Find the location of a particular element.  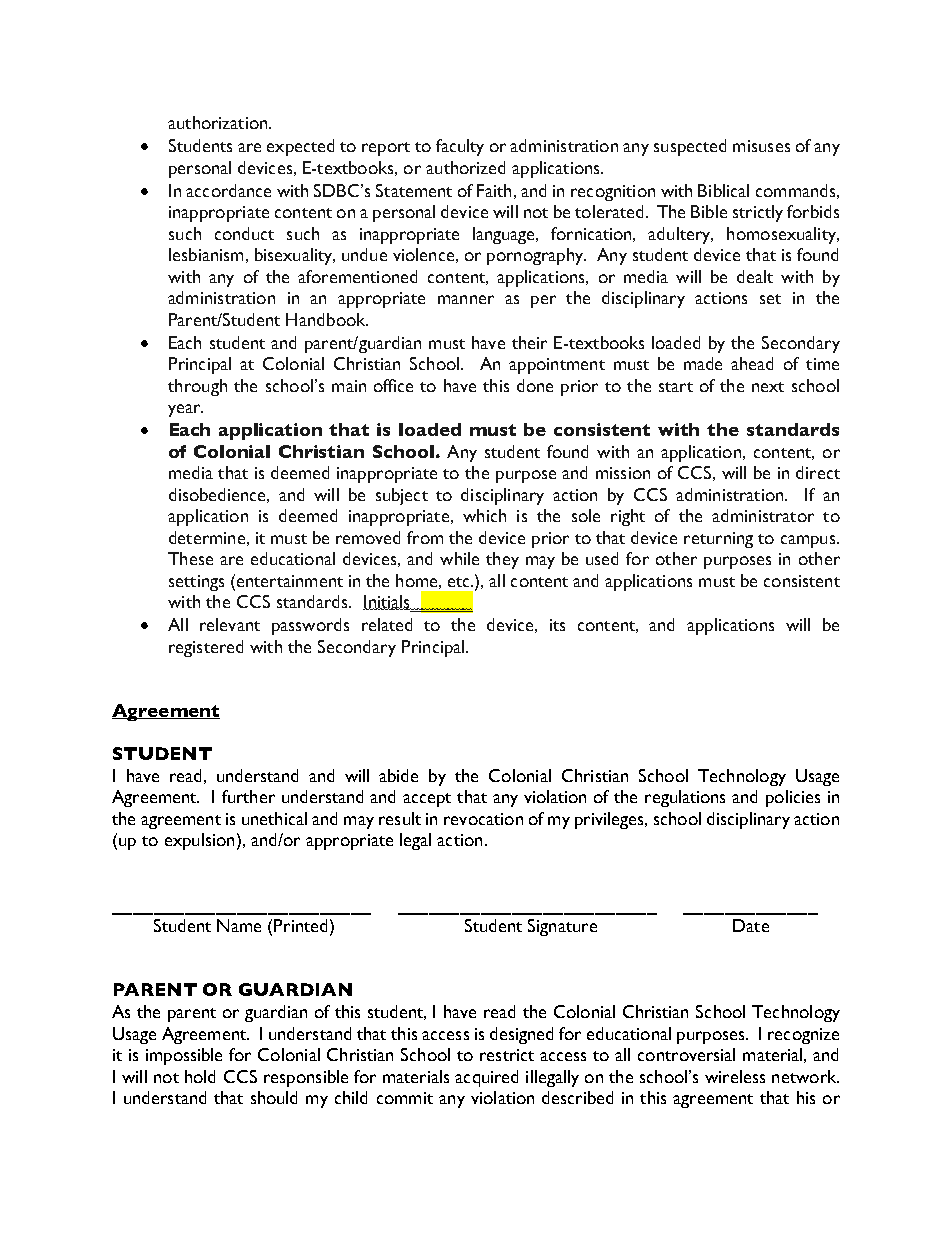

wireless is located at coordinates (735, 1076).
